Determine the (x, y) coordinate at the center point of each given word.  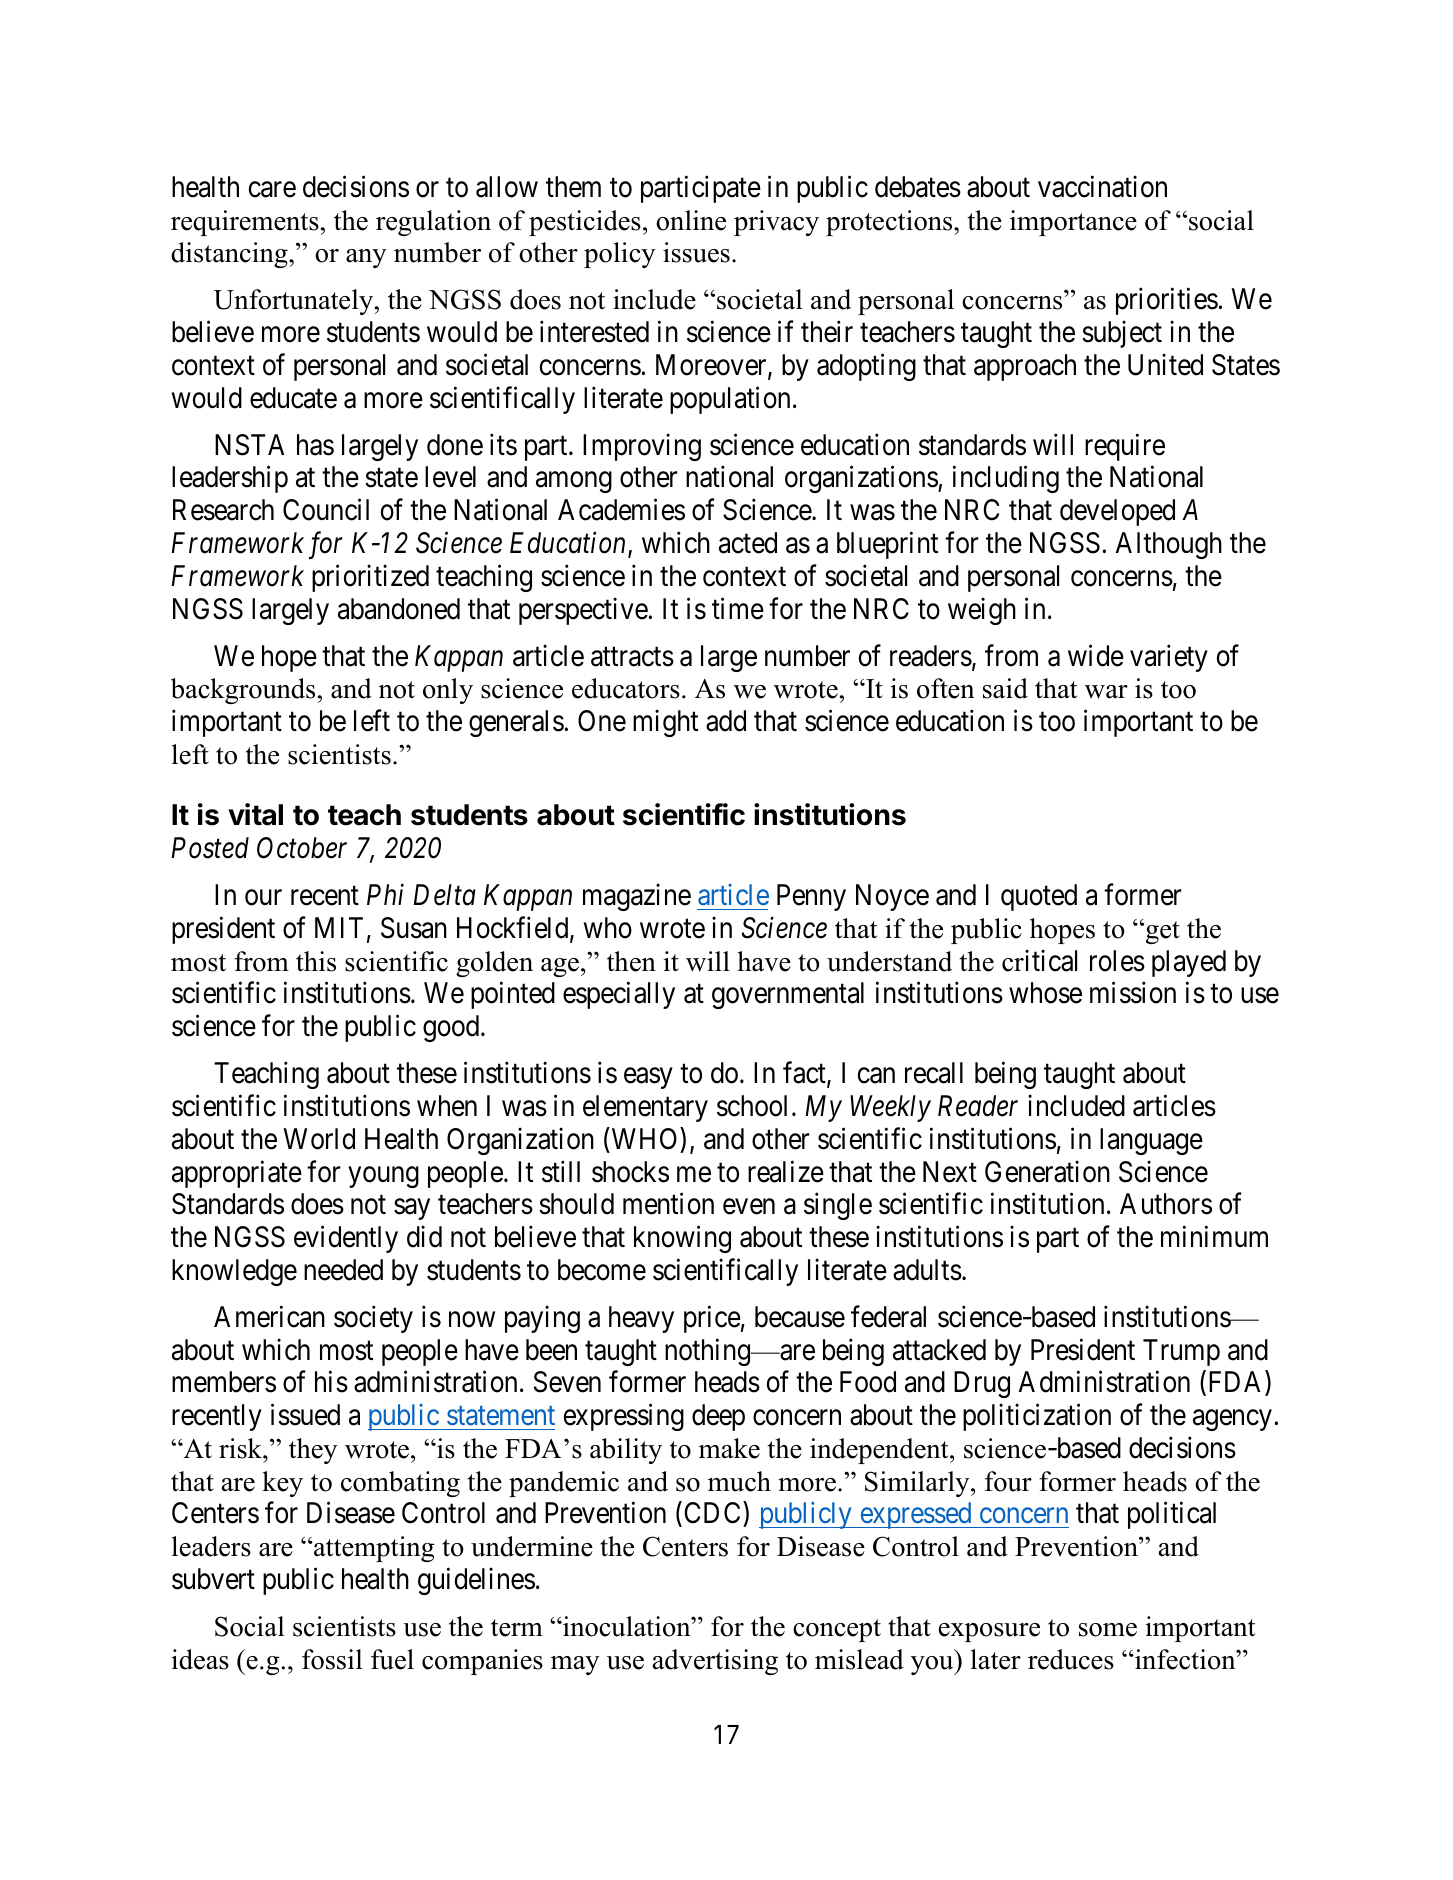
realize (786, 1171)
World (319, 1139)
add (726, 721)
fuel (392, 1659)
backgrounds (243, 691)
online (691, 220)
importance (1073, 223)
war (1106, 692)
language (1151, 1141)
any (366, 258)
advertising (715, 1662)
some (1108, 1630)
